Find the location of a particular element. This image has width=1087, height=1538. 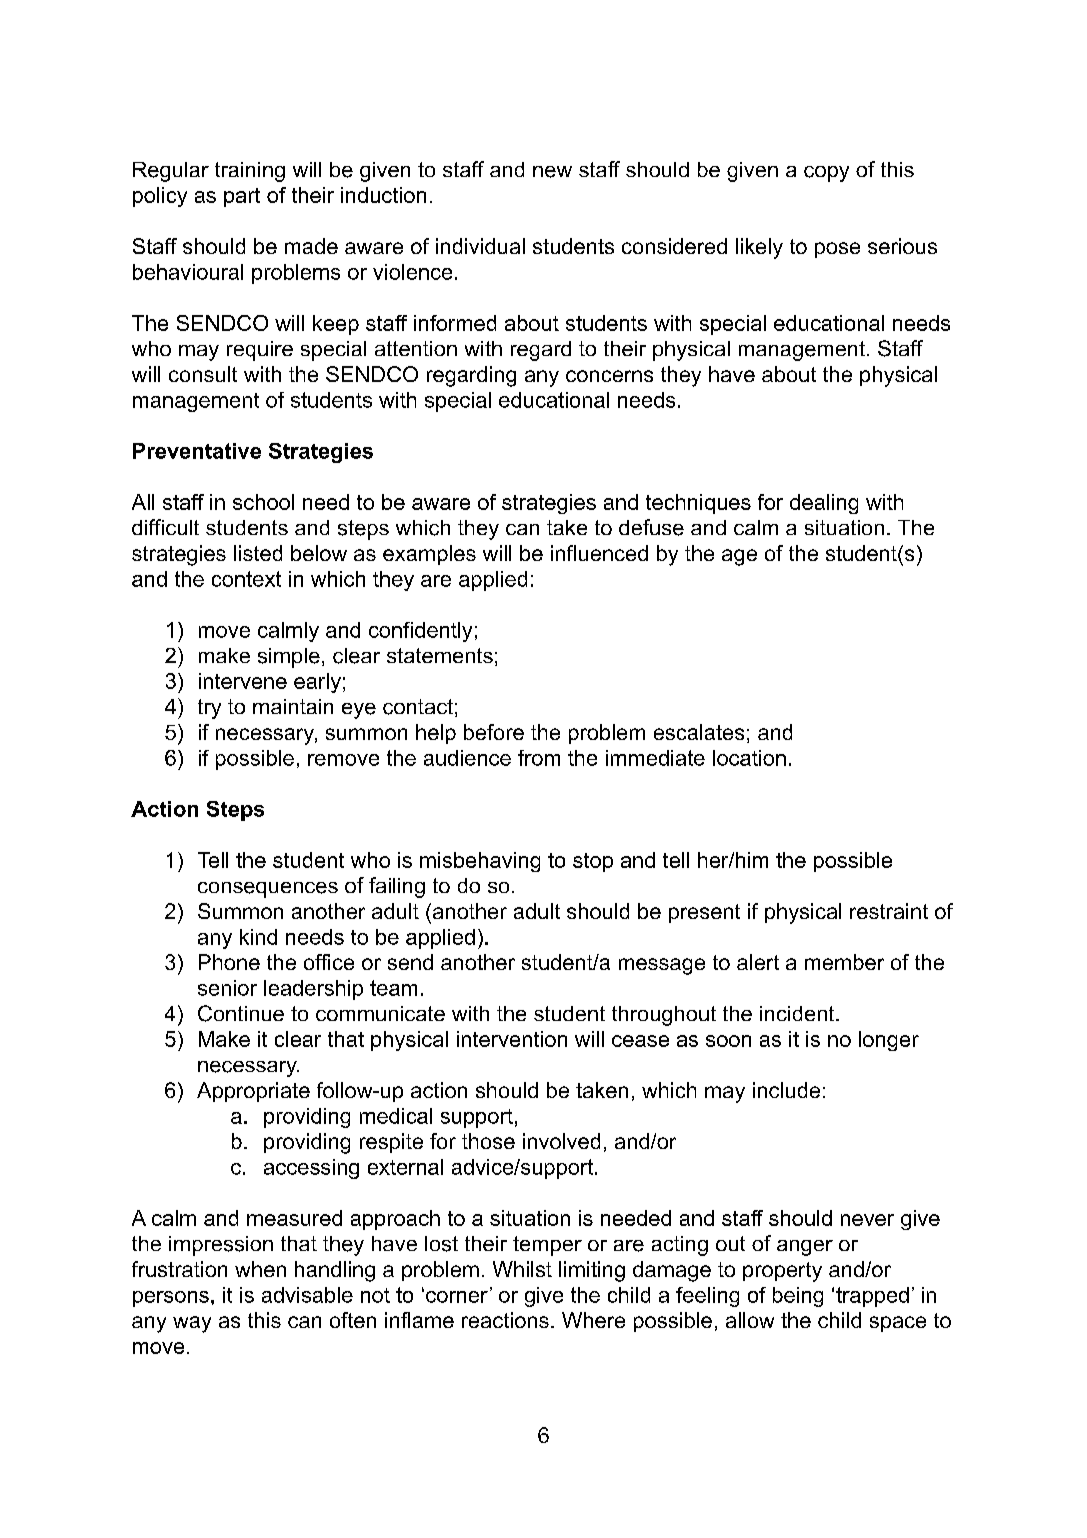

from is located at coordinates (539, 758).
